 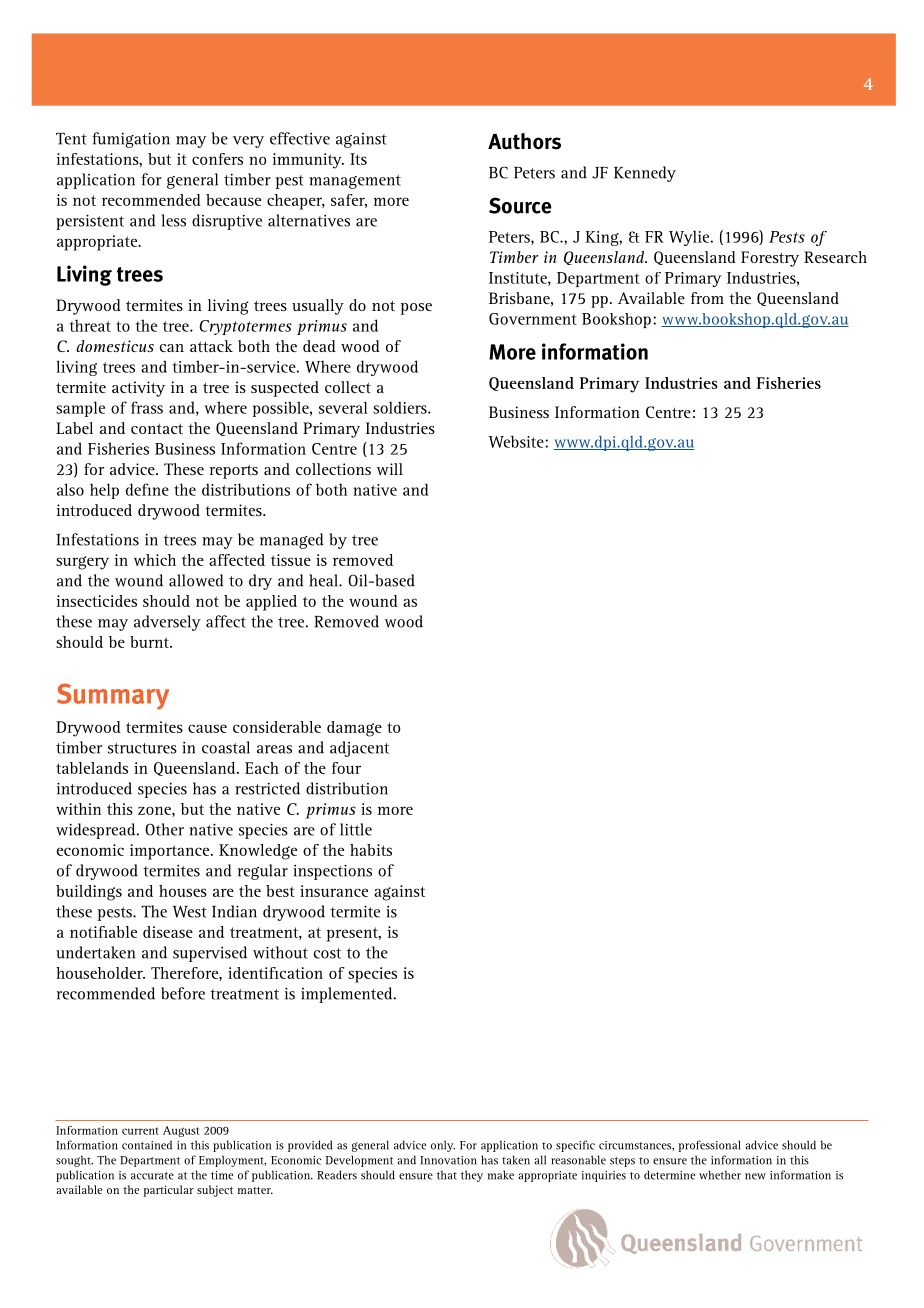 I want to click on West, so click(x=190, y=912).
